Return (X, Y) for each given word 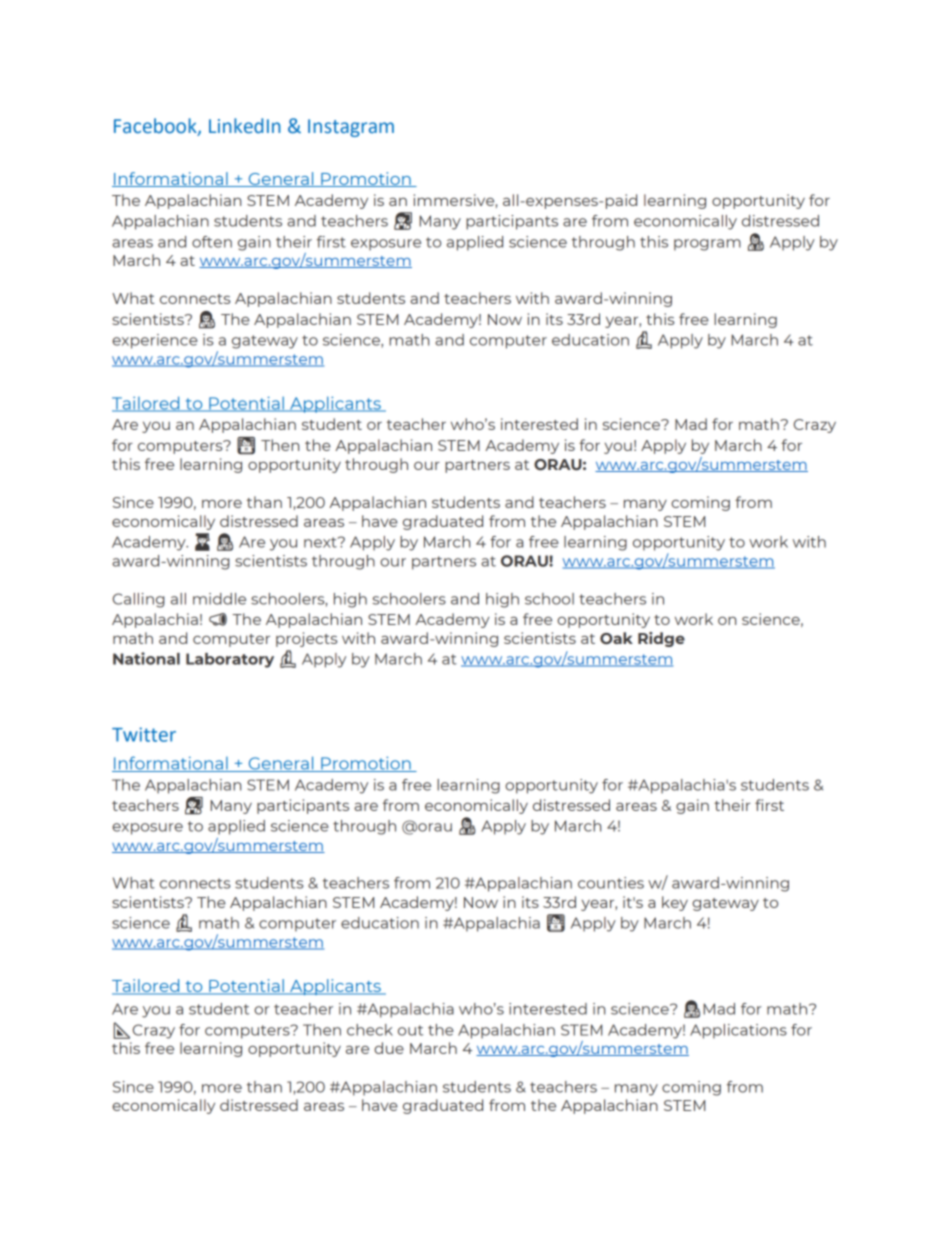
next (321, 542)
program (707, 245)
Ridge (661, 639)
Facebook (156, 126)
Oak (616, 638)
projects (306, 639)
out (410, 1030)
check (370, 1030)
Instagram (351, 128)
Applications (738, 1031)
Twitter (144, 734)
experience (155, 341)
